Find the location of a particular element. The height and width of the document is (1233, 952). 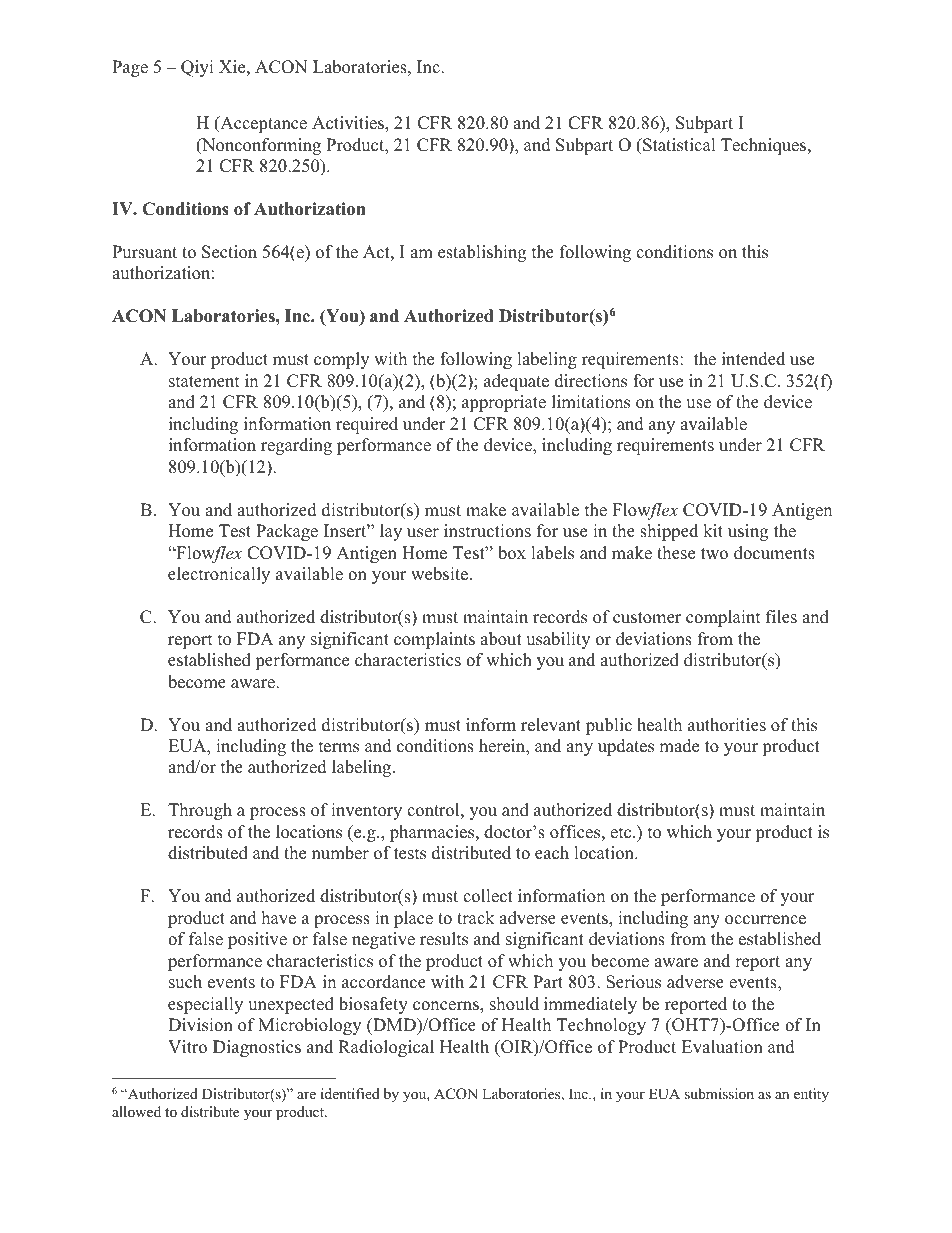

website is located at coordinates (441, 574).
